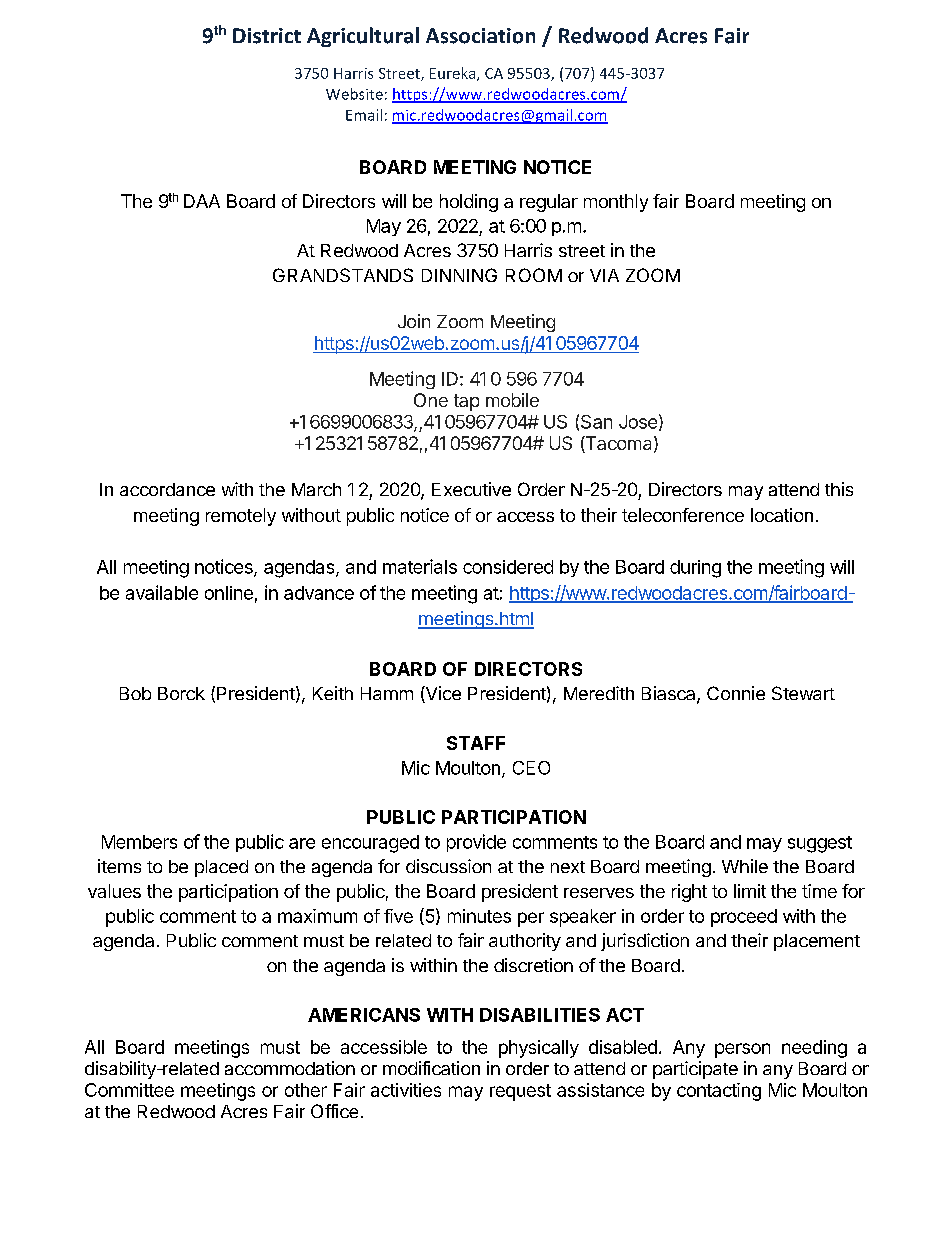 This page has width=952, height=1233. What do you see at coordinates (454, 74) in the page?
I see `Eureka` at bounding box center [454, 74].
